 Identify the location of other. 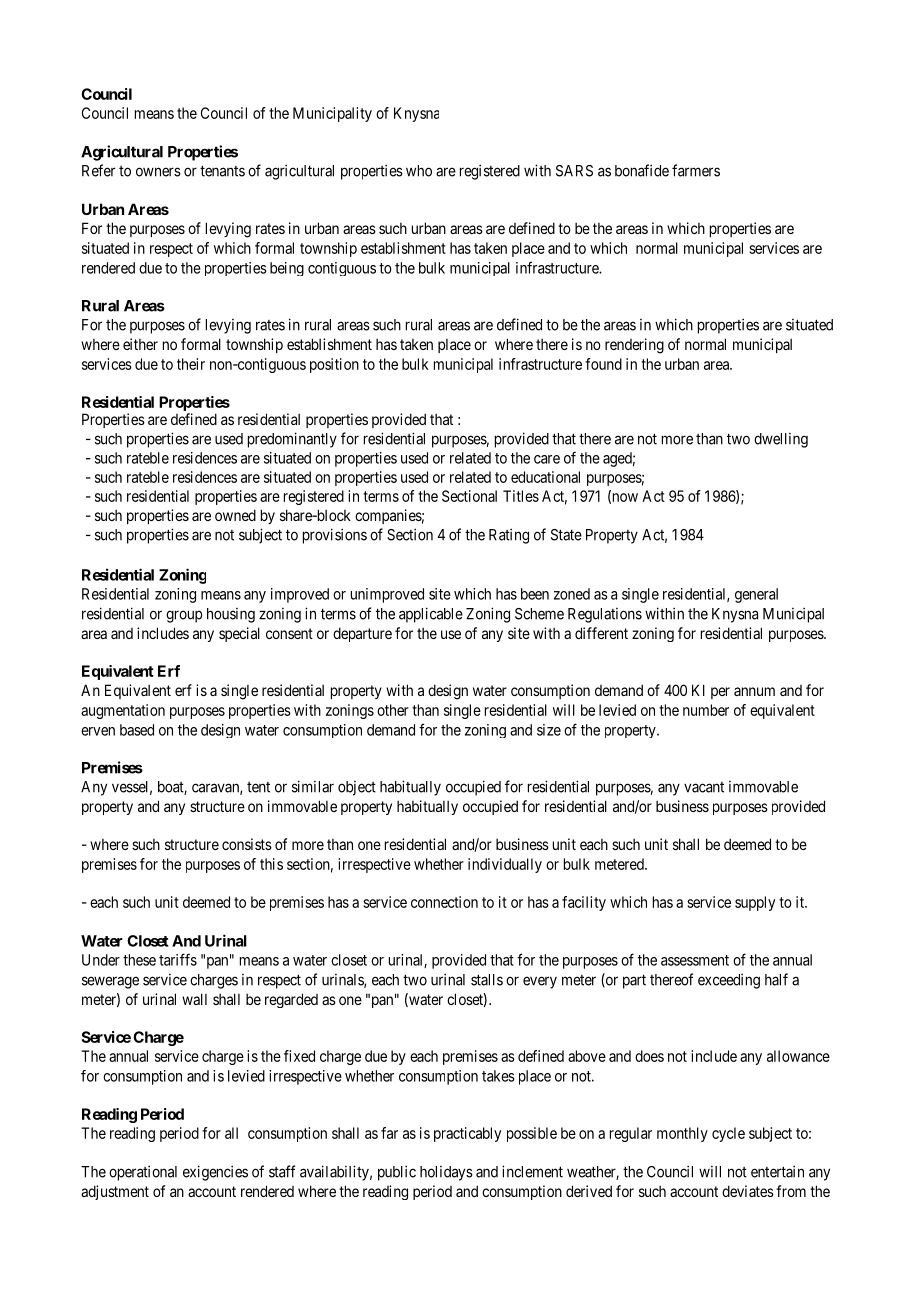
(393, 710).
